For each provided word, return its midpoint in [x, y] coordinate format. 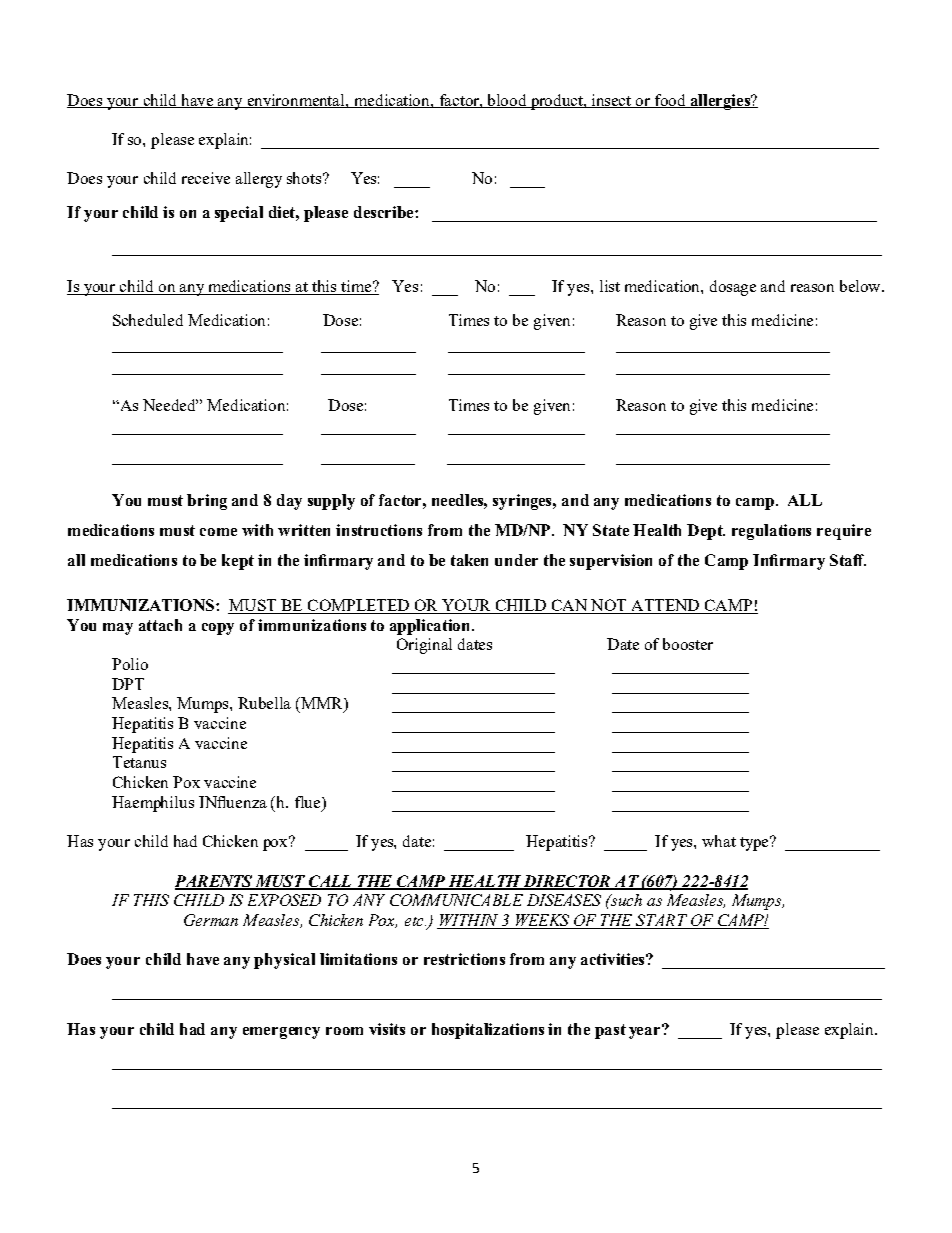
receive [206, 178]
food [670, 101]
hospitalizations [488, 1031]
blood [507, 101]
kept [238, 562]
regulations [771, 532]
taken [469, 560]
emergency [281, 1033]
